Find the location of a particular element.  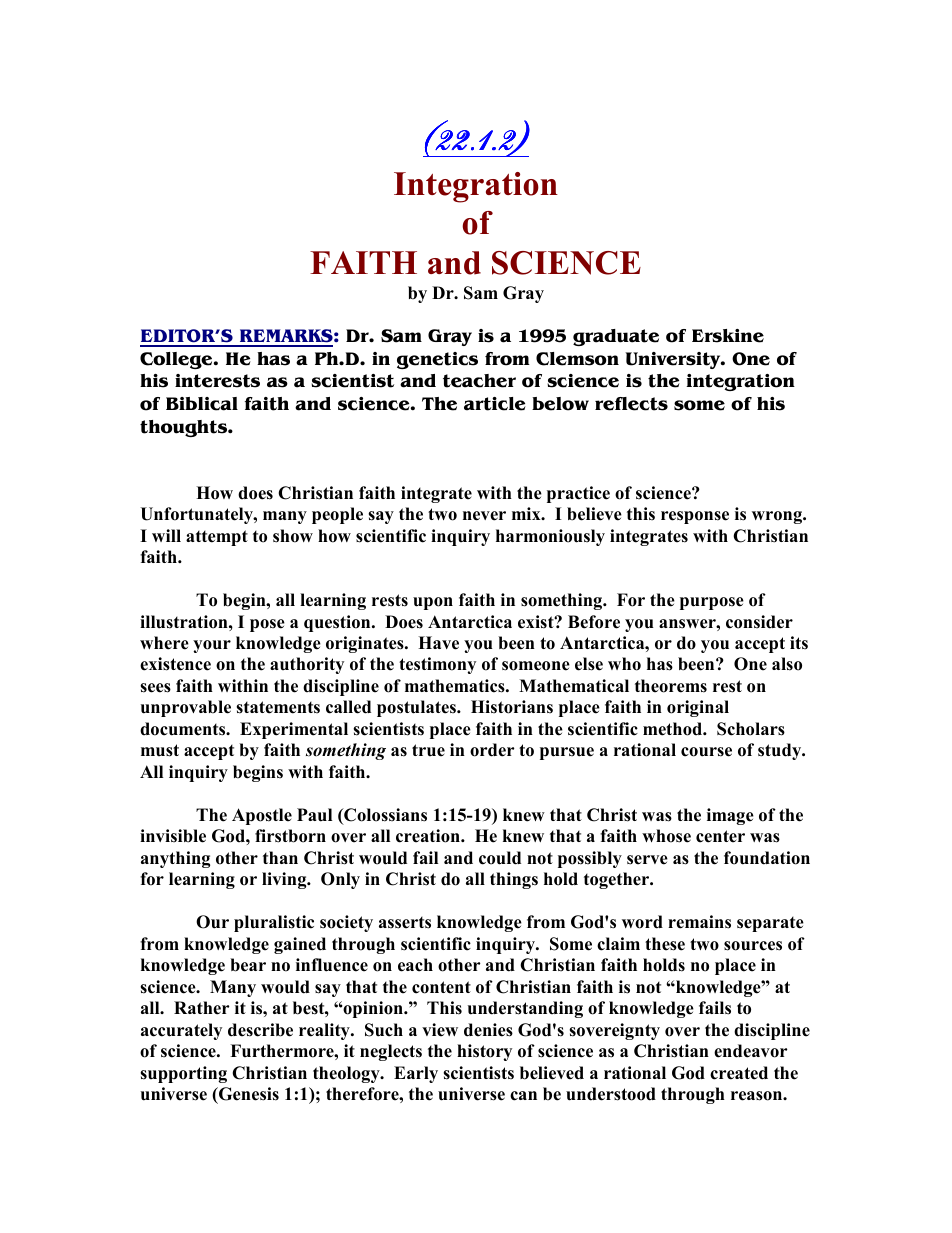

Erskine is located at coordinates (728, 336).
